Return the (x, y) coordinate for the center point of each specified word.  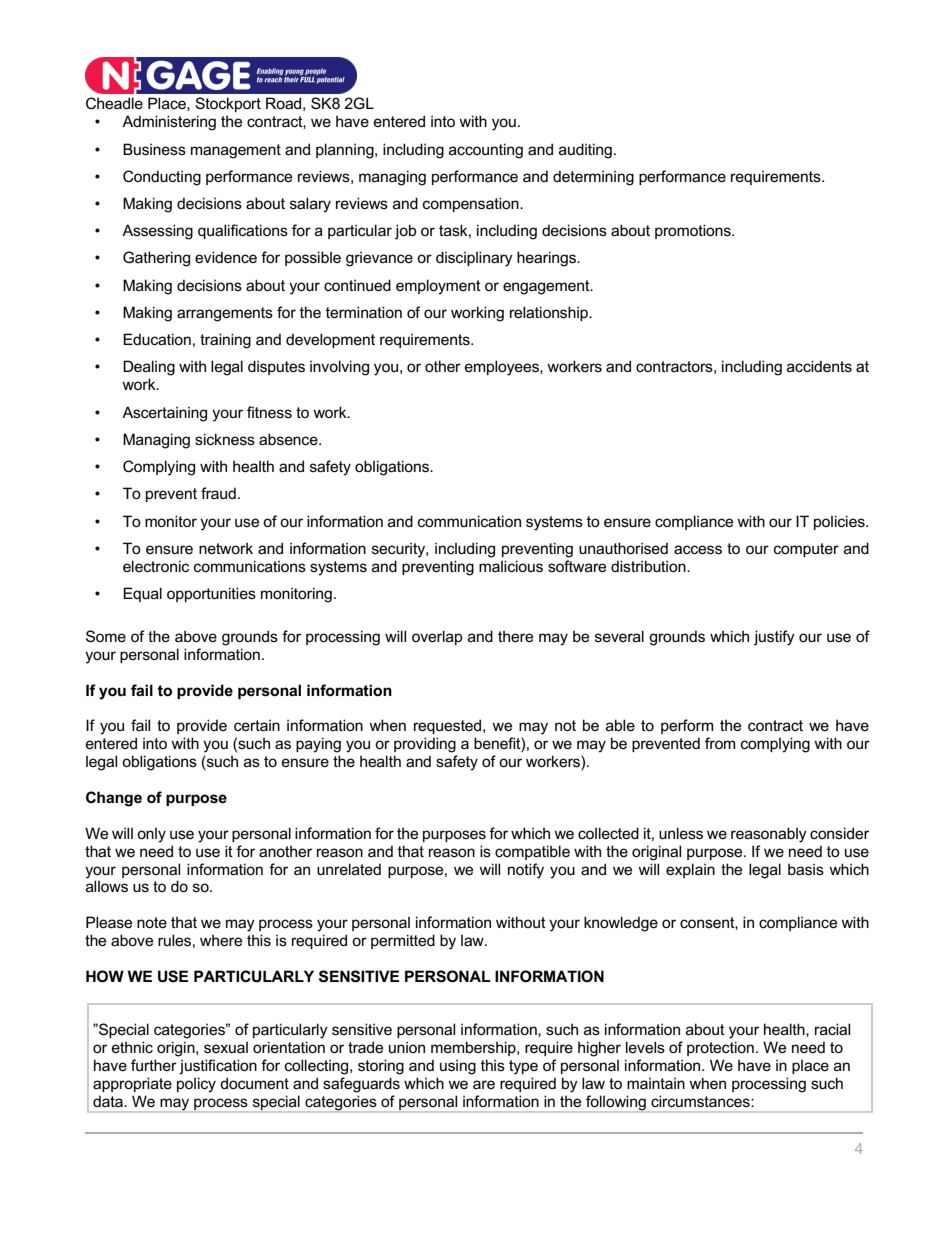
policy (196, 1085)
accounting (486, 151)
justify (774, 638)
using (458, 1067)
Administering (169, 123)
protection (720, 1048)
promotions (694, 231)
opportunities (211, 594)
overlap (437, 637)
